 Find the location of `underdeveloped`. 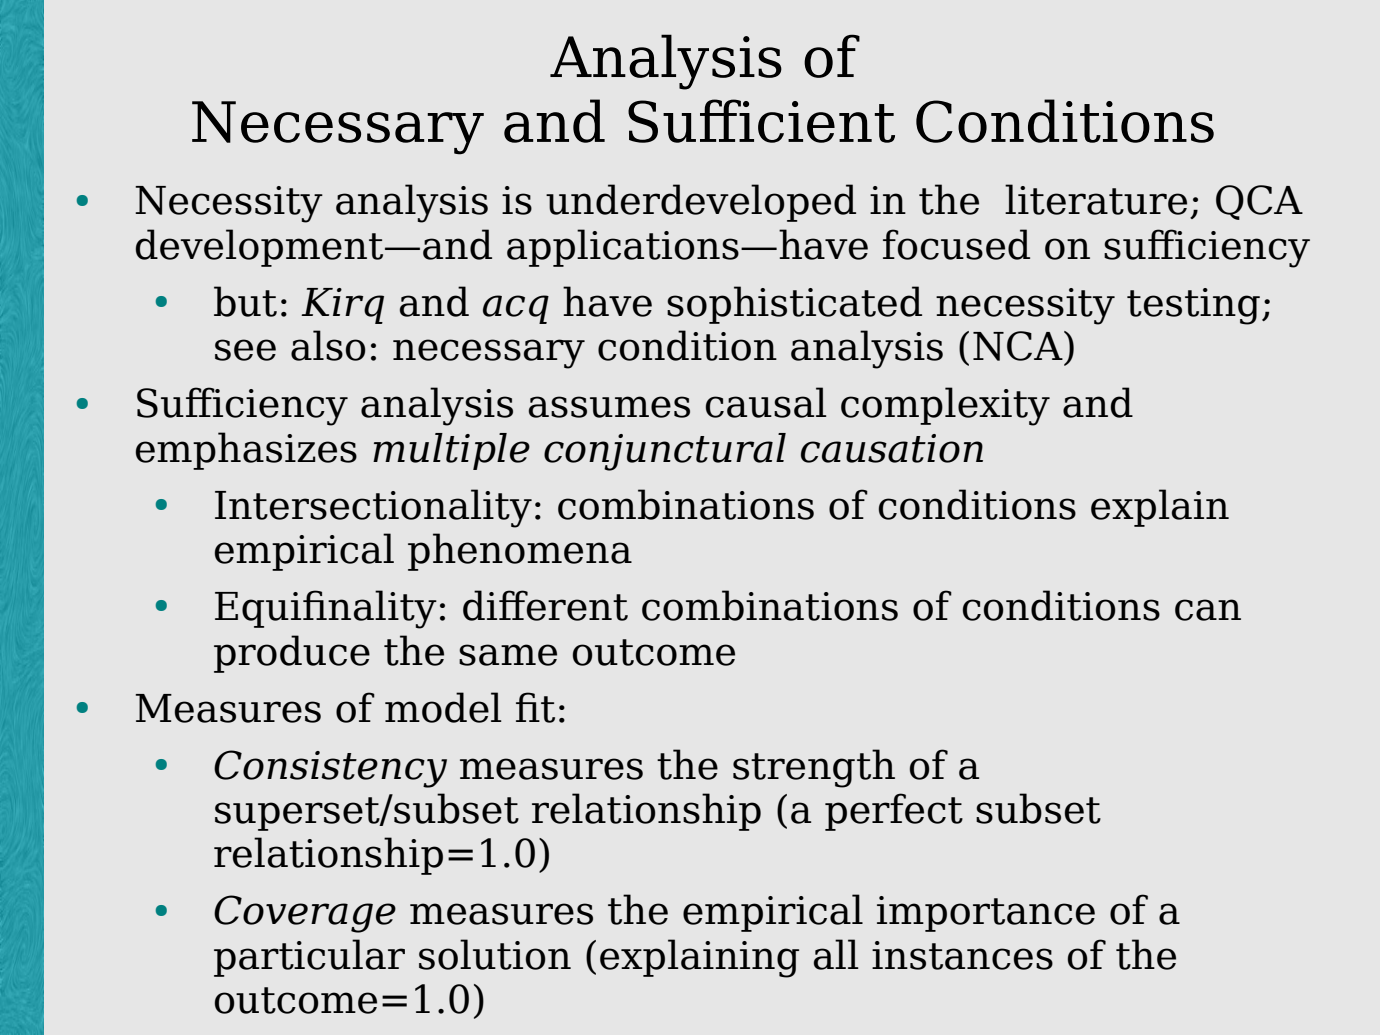

underdeveloped is located at coordinates (701, 203).
